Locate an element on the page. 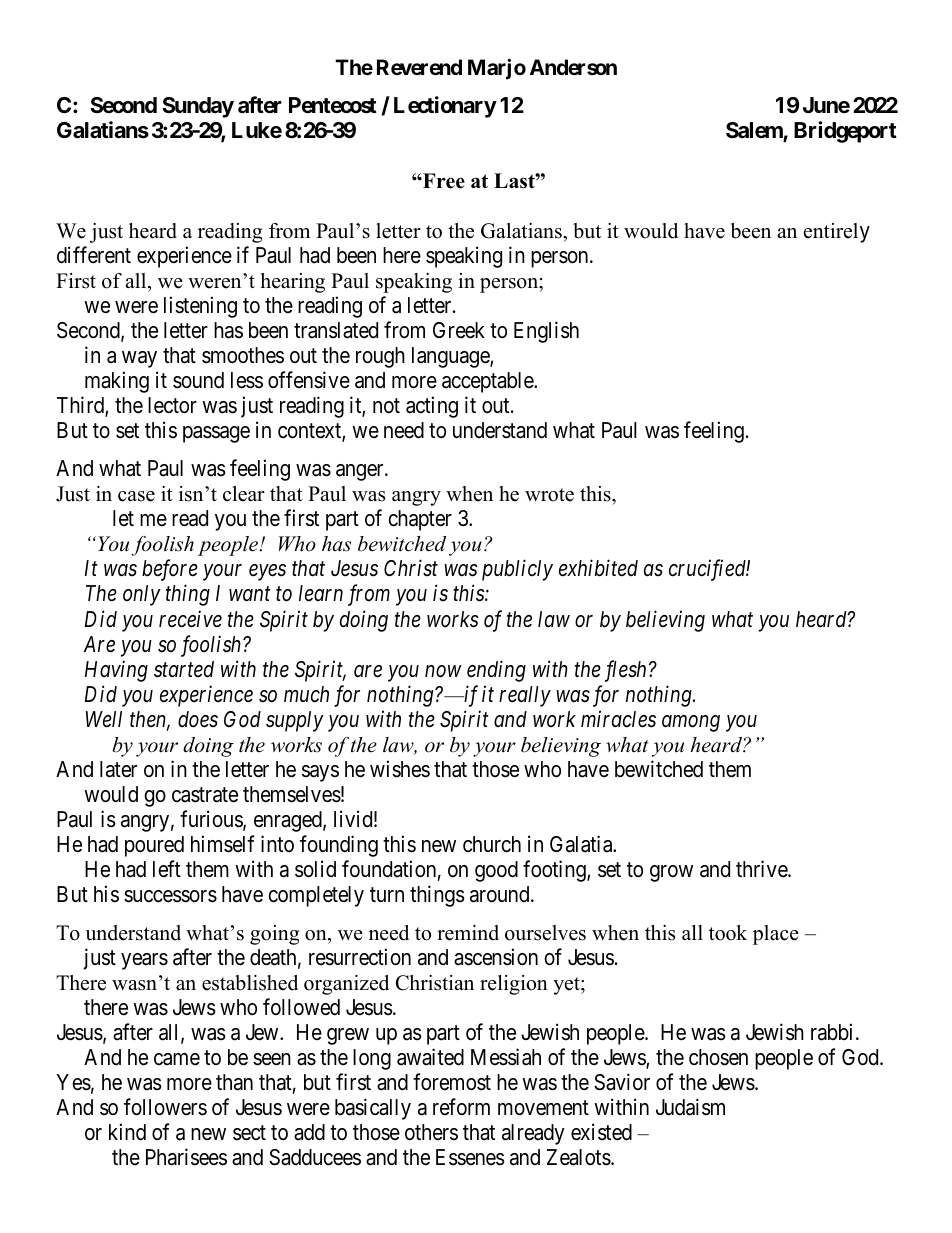 The height and width of the image is (1233, 952). wrote is located at coordinates (549, 495).
